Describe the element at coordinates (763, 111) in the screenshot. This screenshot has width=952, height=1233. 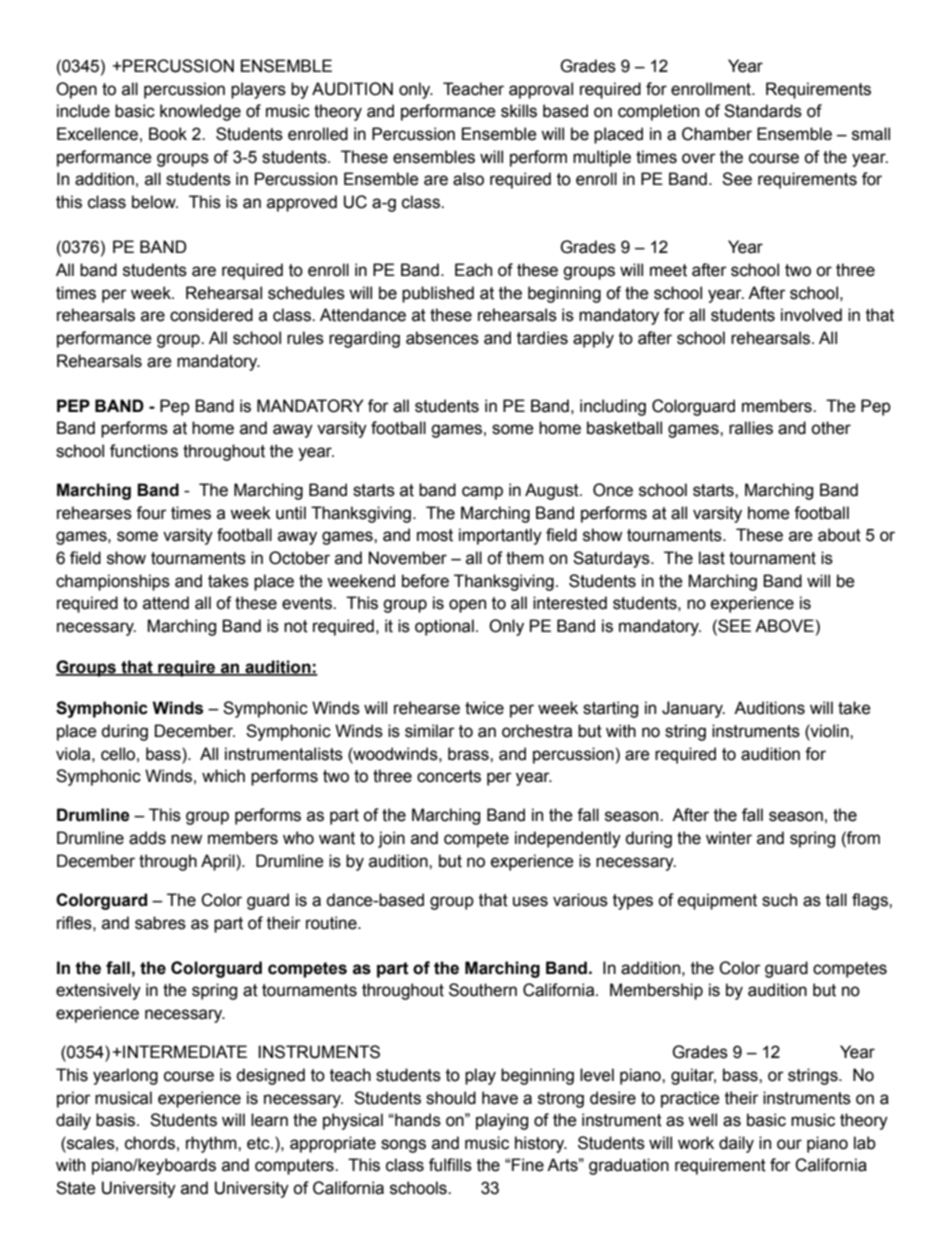
I see `Standards` at that location.
